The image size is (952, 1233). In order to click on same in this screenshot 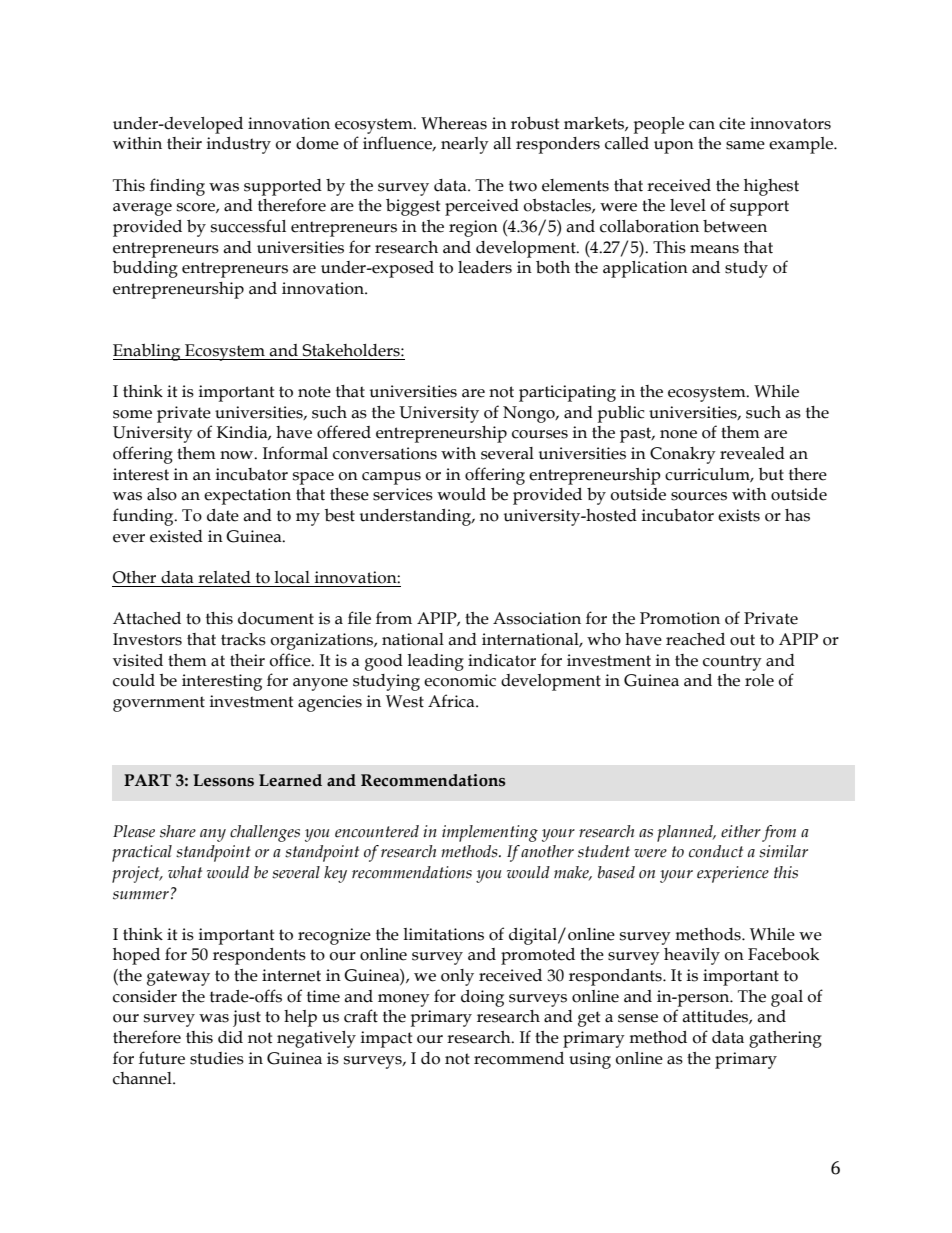, I will do `click(745, 145)`.
